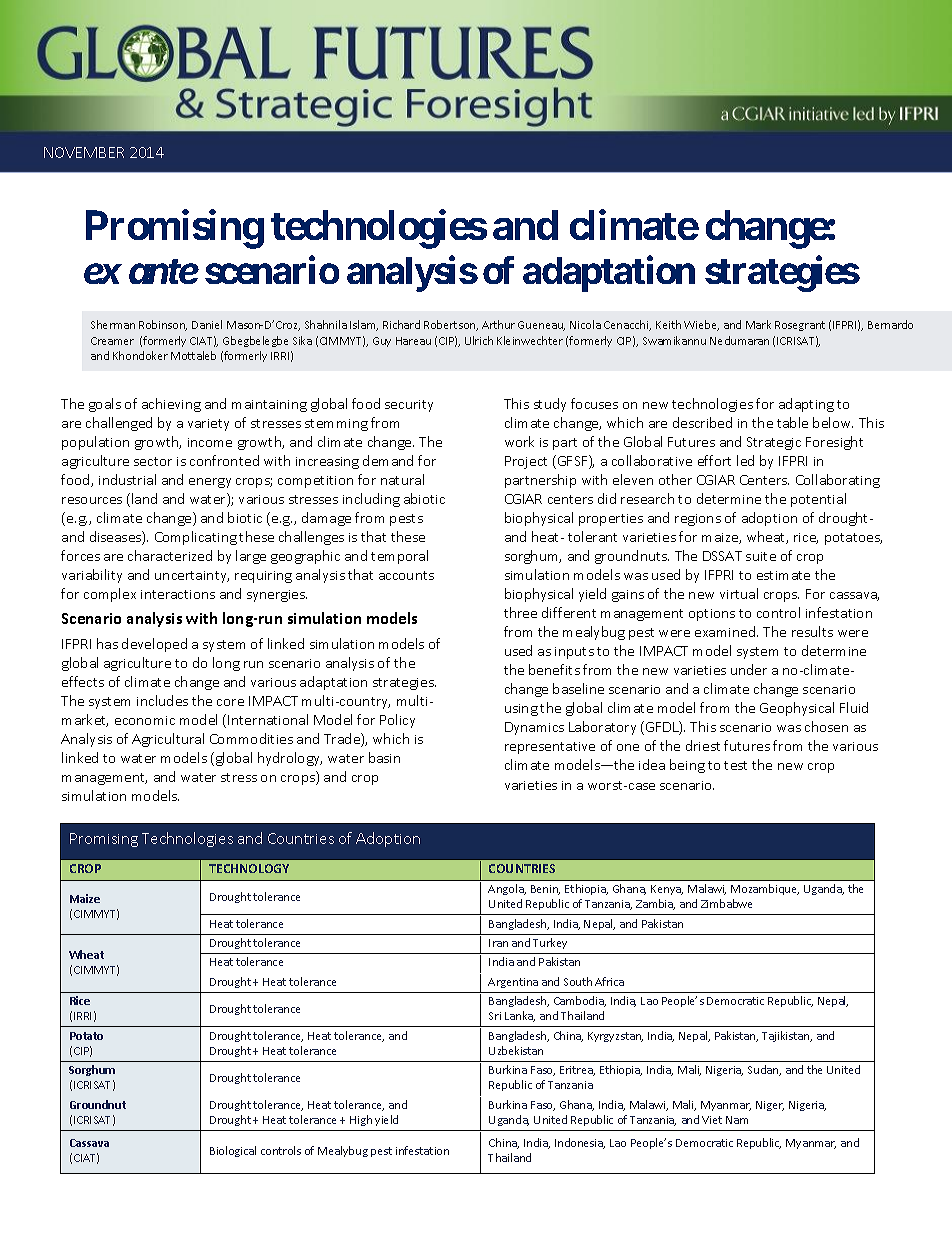  I want to click on NOVEMBER, so click(84, 152).
